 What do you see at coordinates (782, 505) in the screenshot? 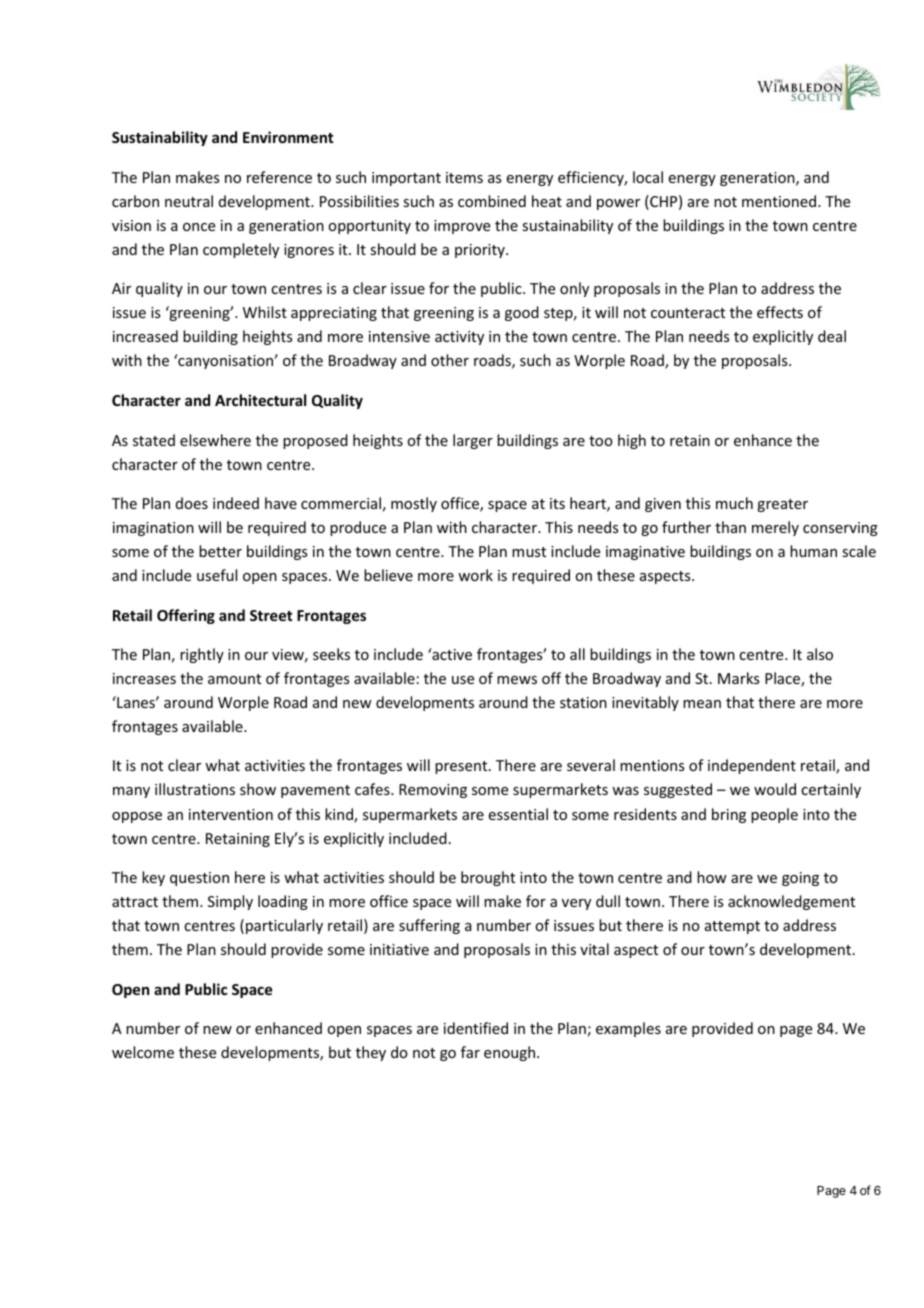
I see `greater` at bounding box center [782, 505].
